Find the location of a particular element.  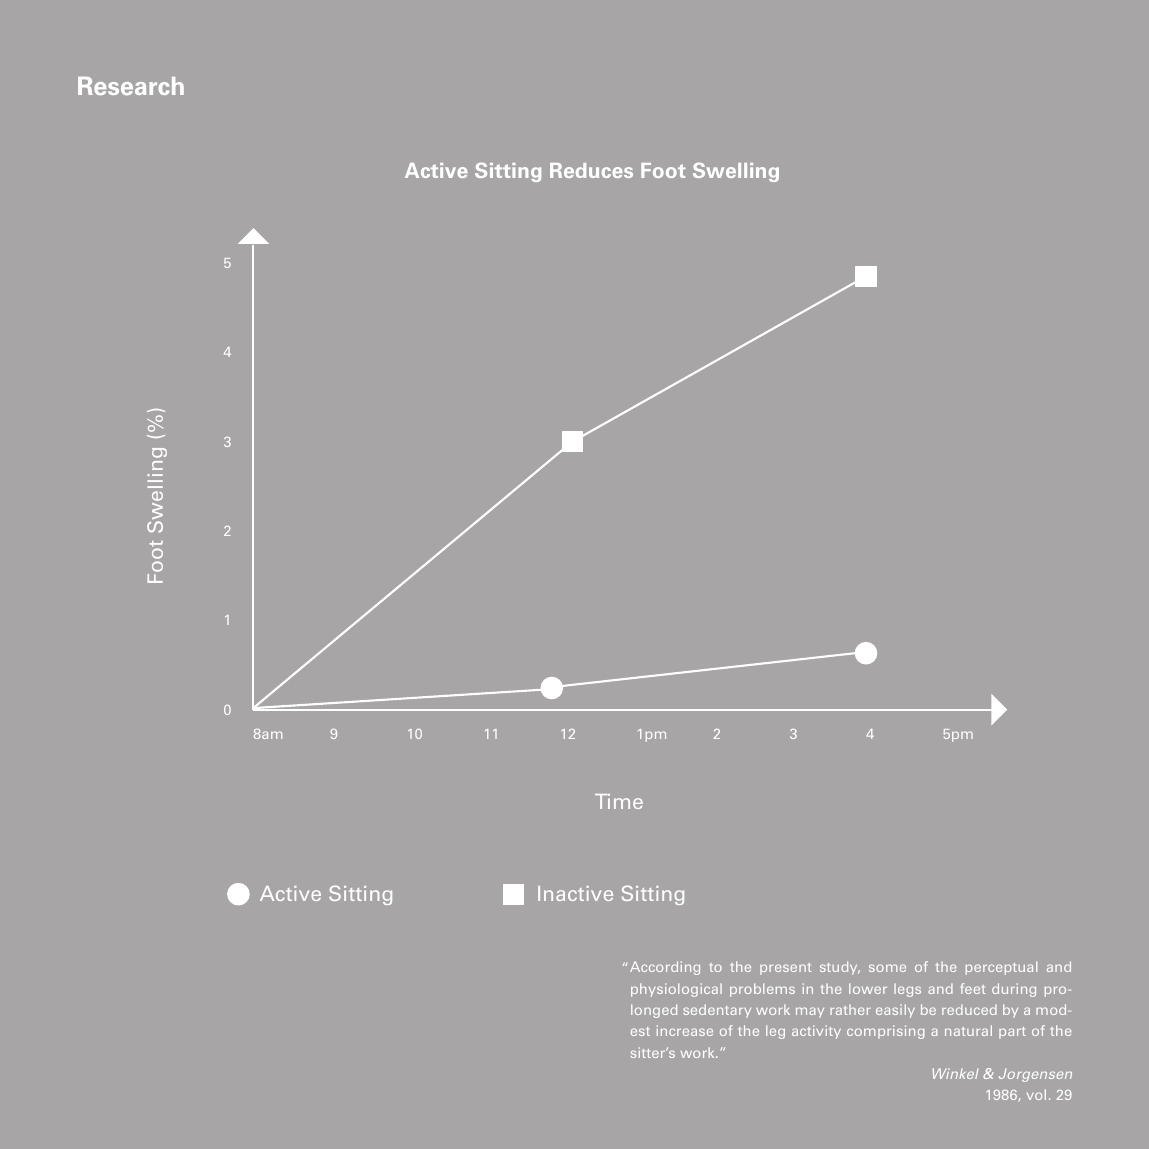

study is located at coordinates (840, 968).
